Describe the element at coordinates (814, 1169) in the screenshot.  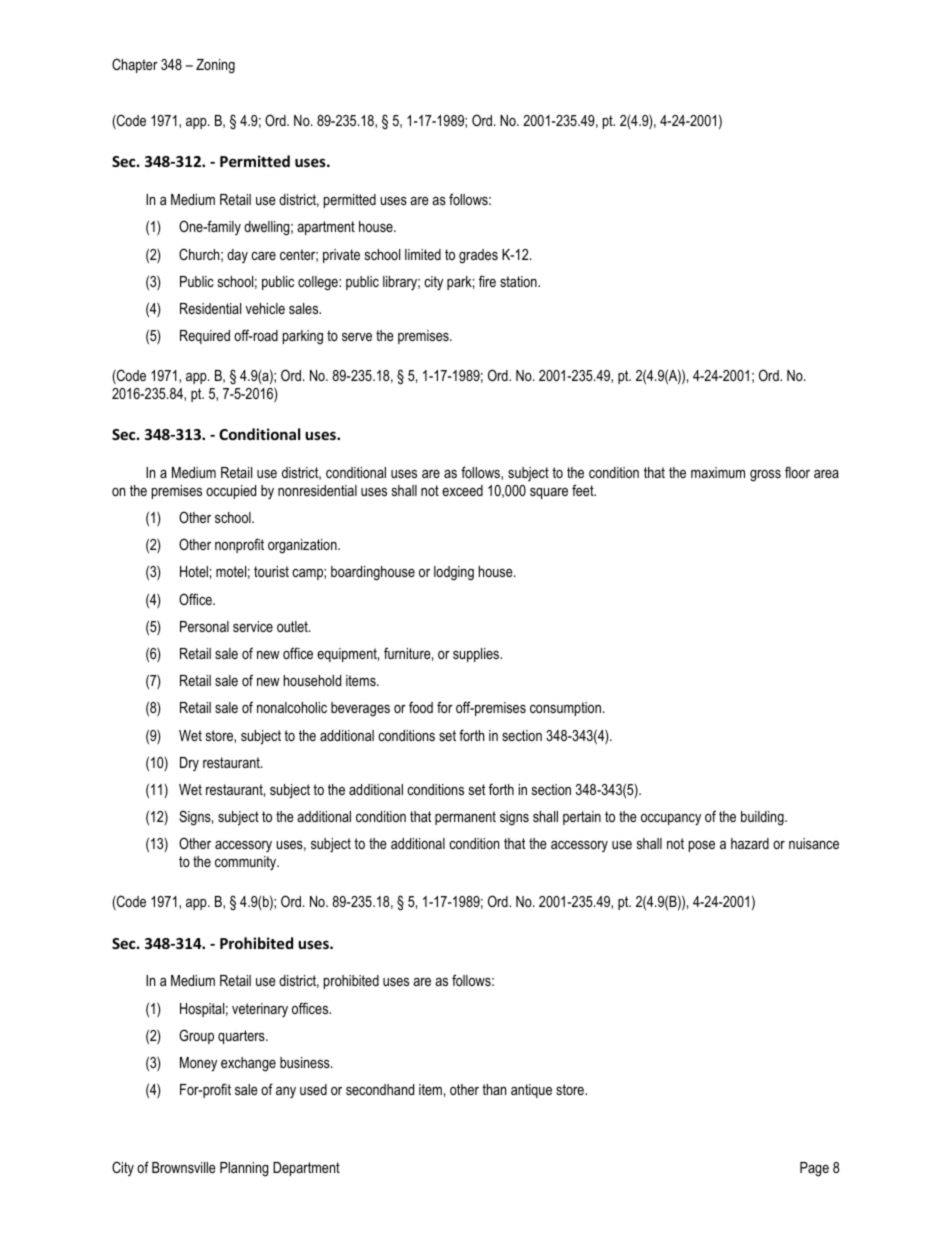
I see `Page` at that location.
